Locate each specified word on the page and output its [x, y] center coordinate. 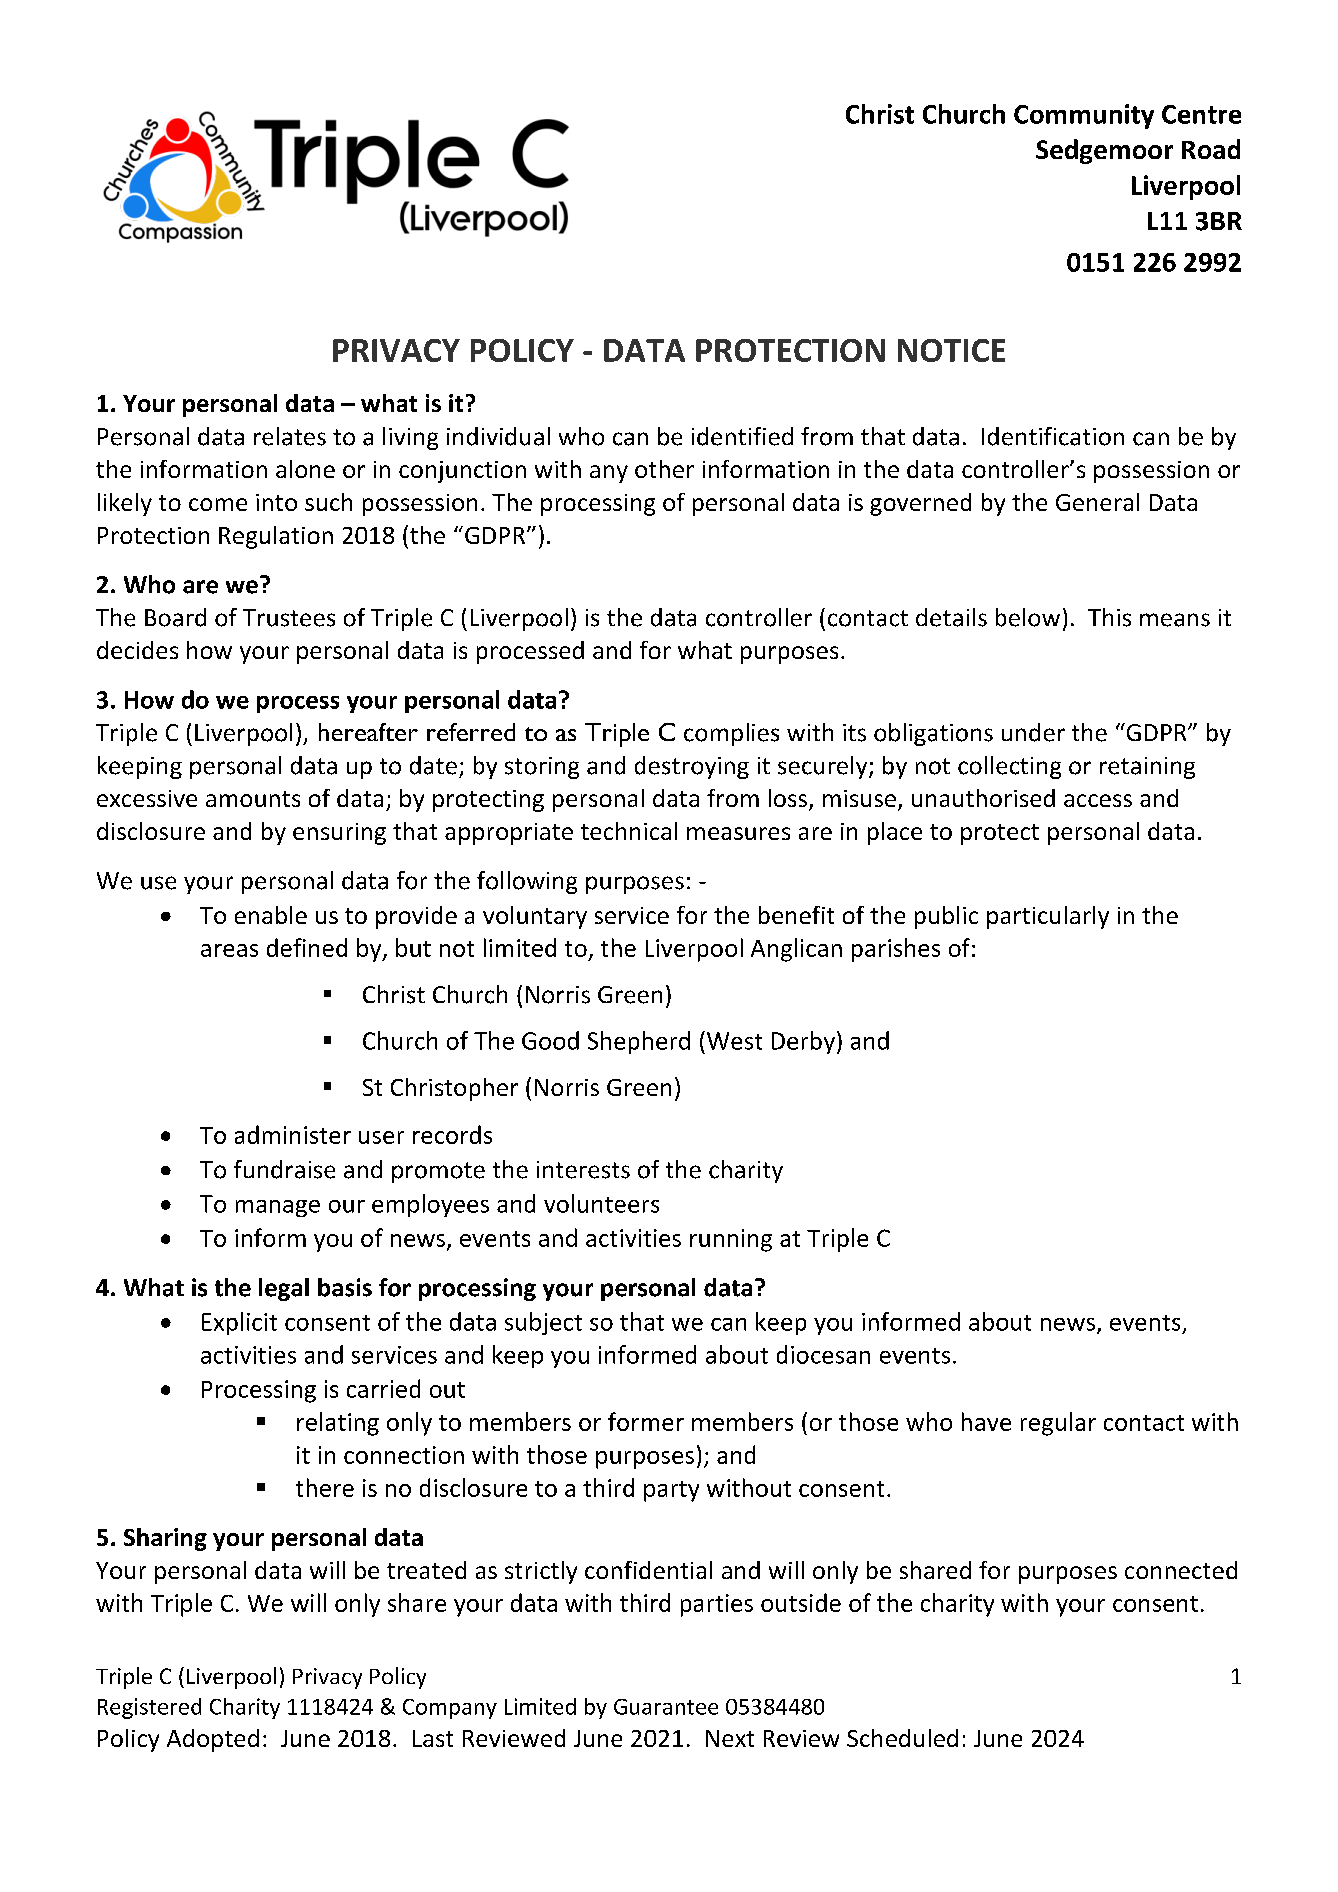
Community [1084, 116]
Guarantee [666, 1707]
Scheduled [902, 1738]
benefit [796, 915]
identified [742, 436]
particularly [1048, 917]
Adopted [213, 1740]
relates [290, 436]
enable [271, 915]
